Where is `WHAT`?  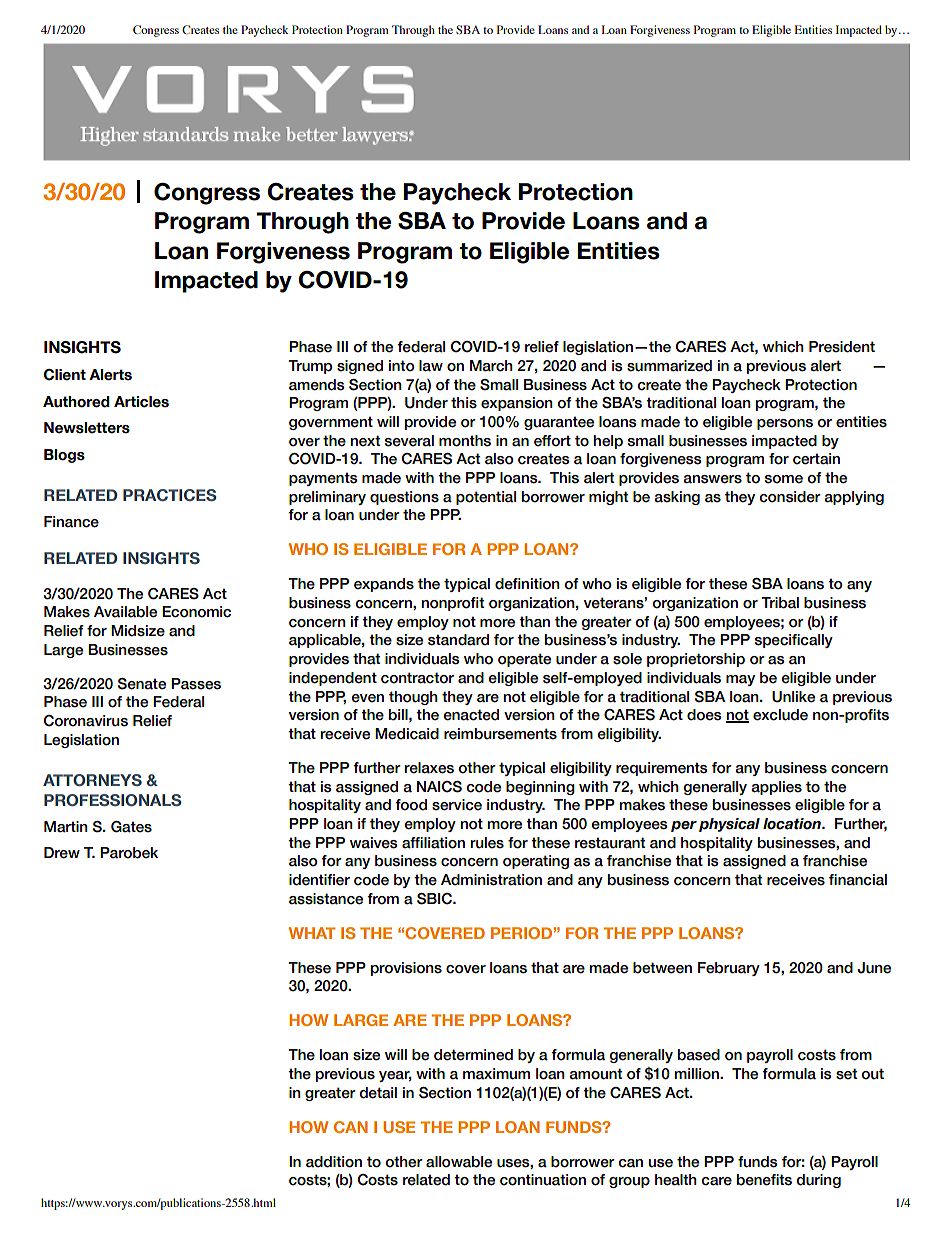
WHAT is located at coordinates (312, 933).
